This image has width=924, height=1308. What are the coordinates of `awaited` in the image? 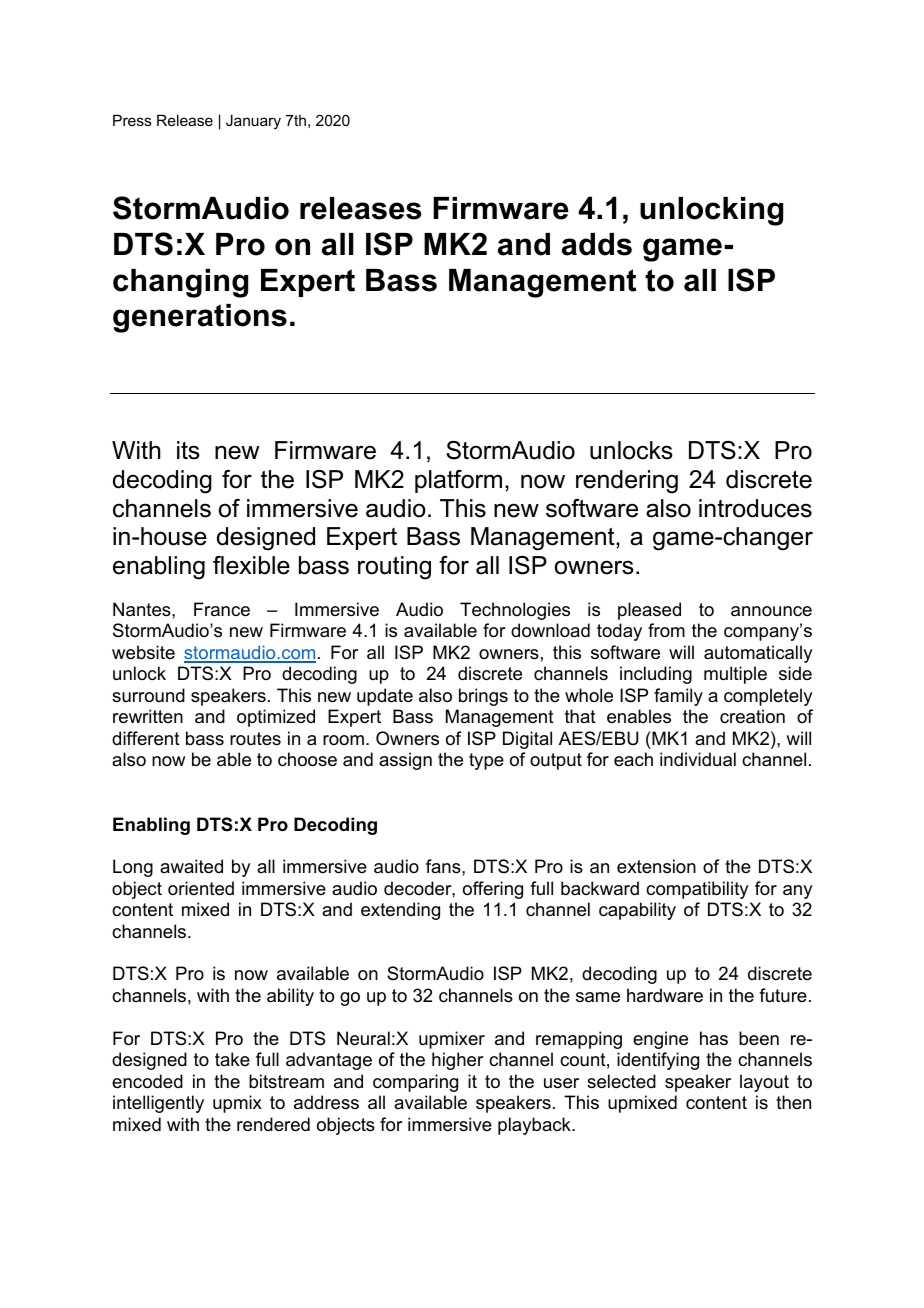 It's located at (191, 866).
